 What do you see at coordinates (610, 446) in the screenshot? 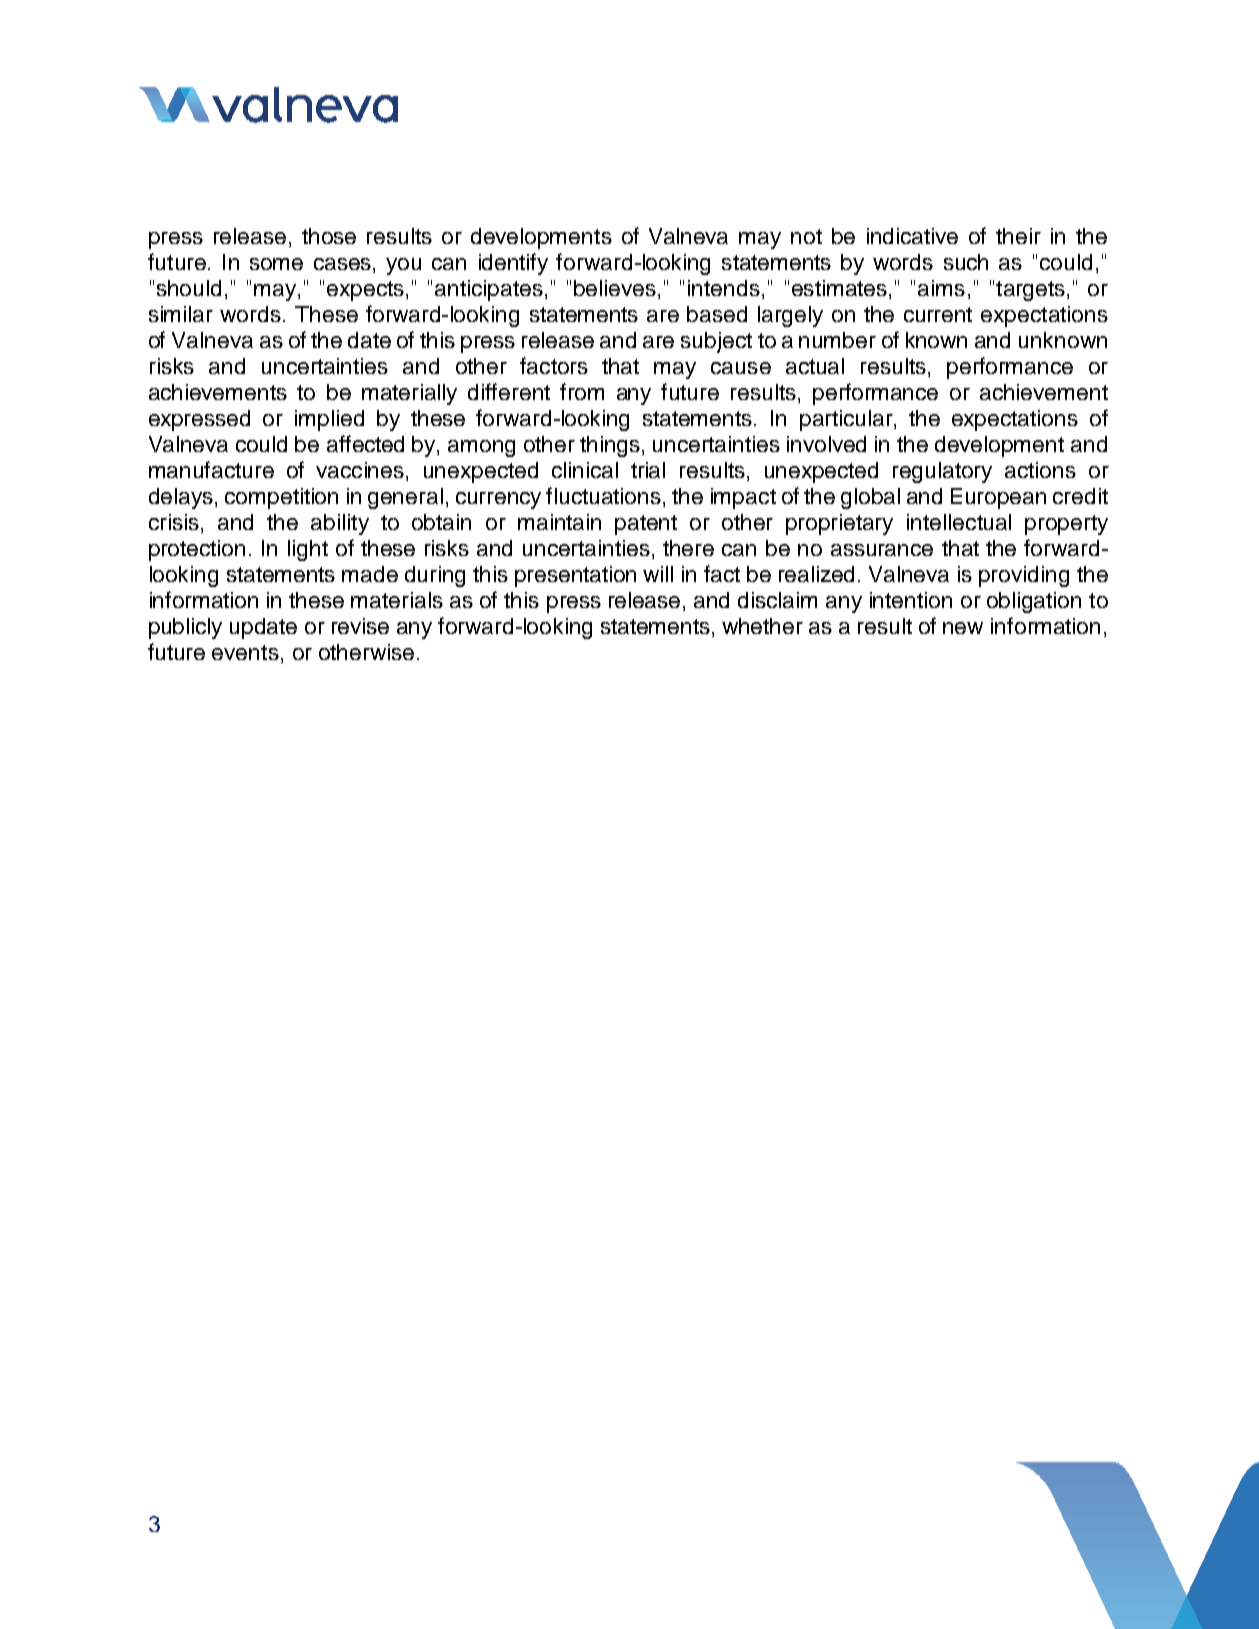
I see `things` at bounding box center [610, 446].
